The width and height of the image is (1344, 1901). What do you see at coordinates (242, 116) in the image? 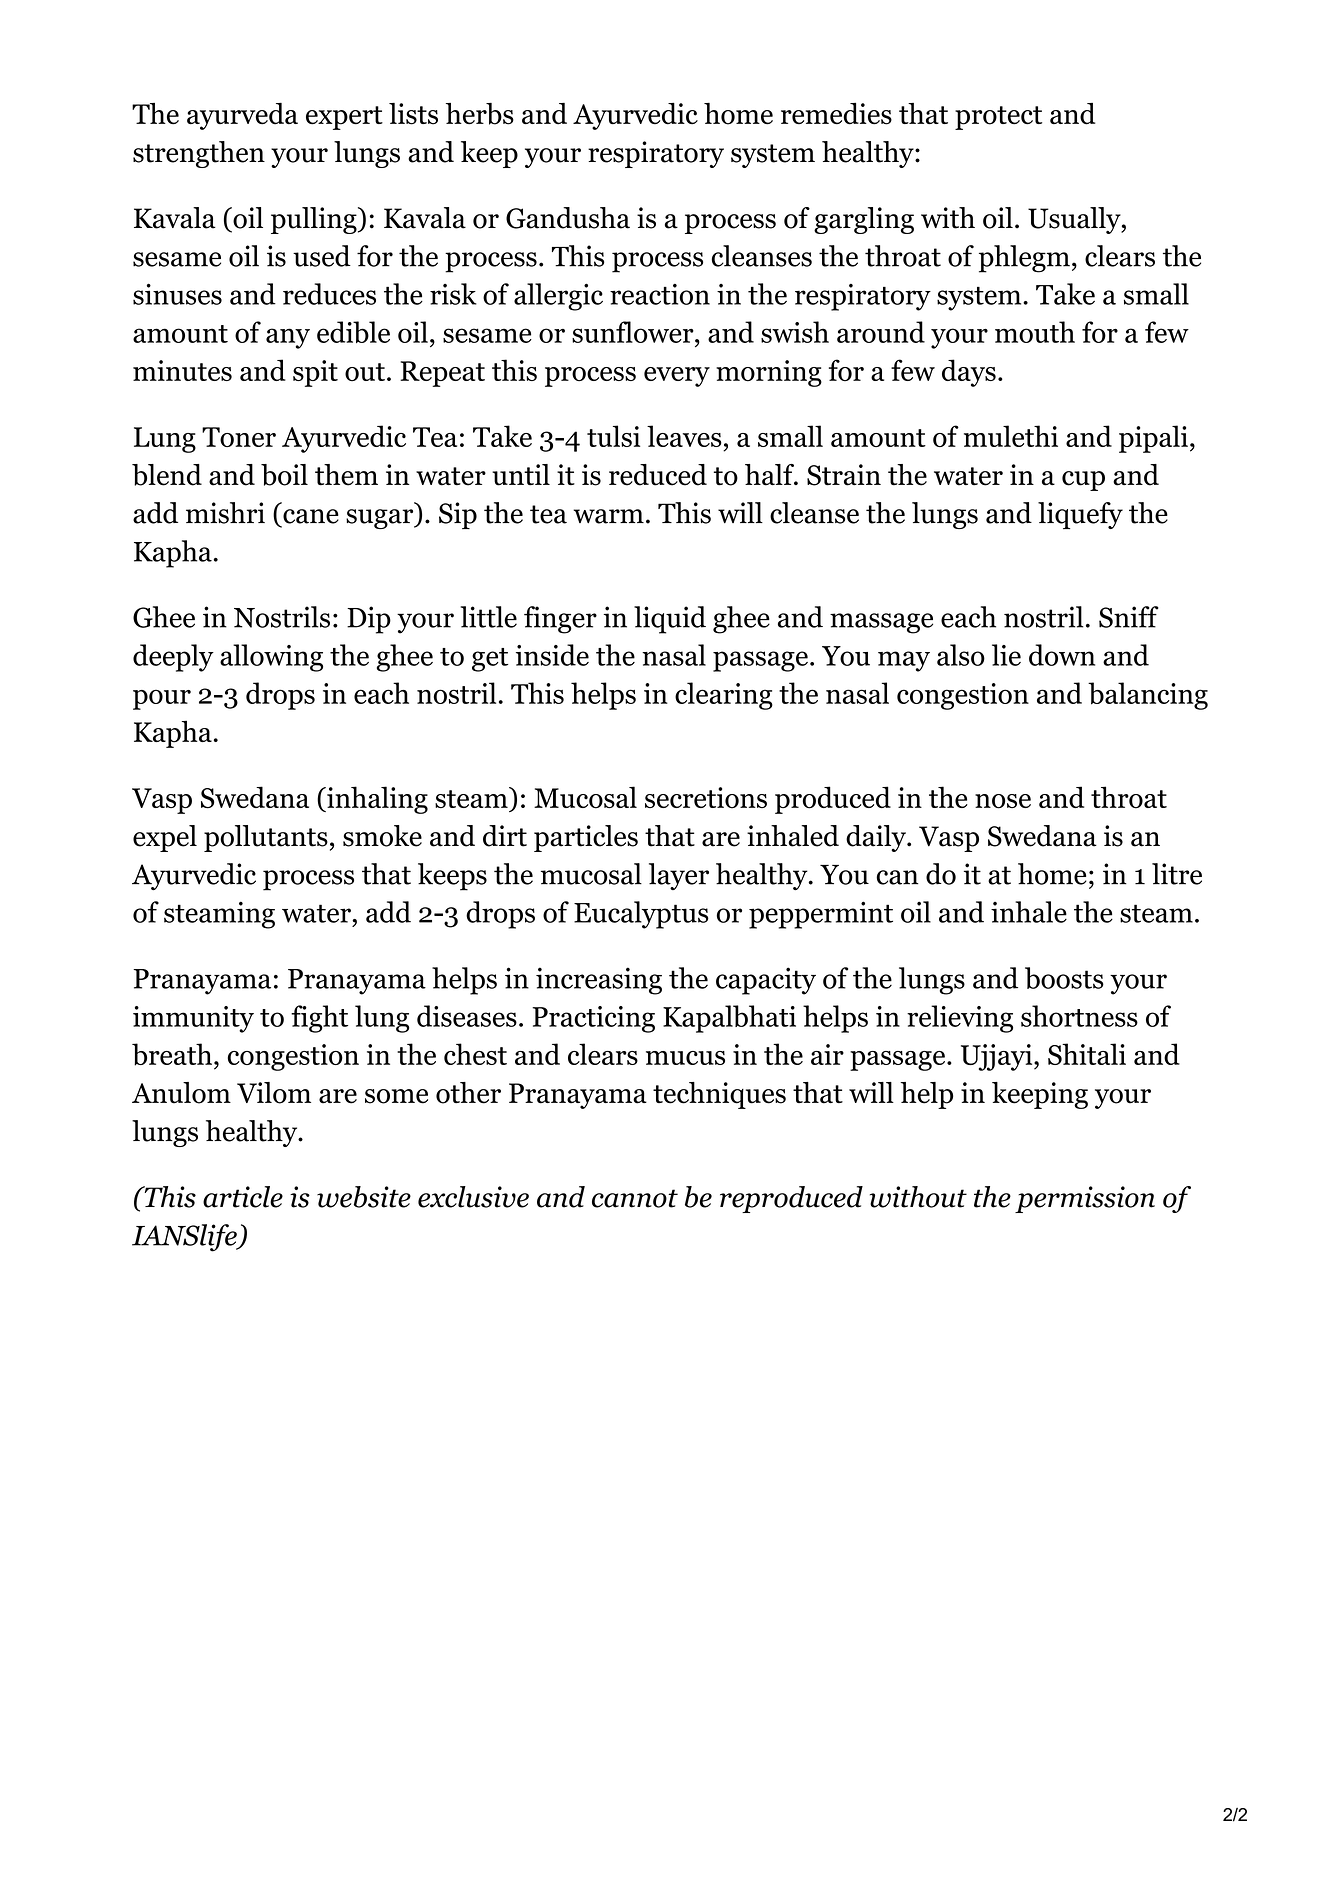
I see `ayurveda` at bounding box center [242, 116].
